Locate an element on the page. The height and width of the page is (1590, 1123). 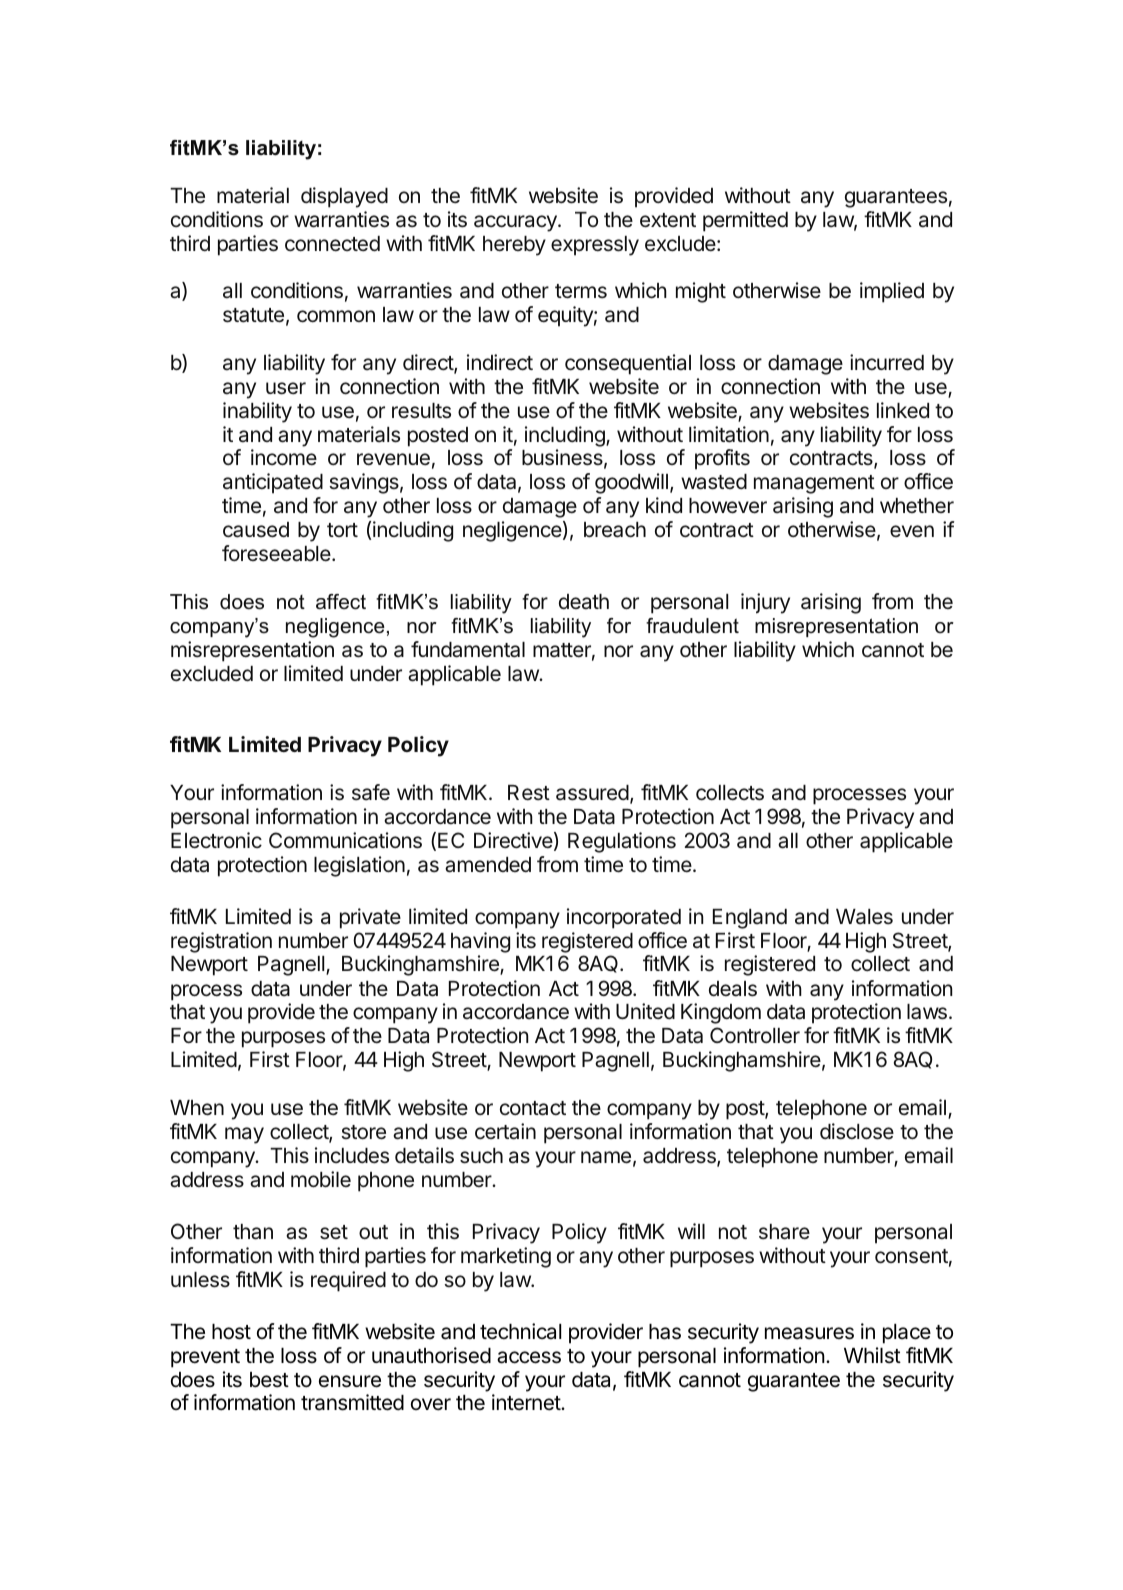
best is located at coordinates (269, 1380).
